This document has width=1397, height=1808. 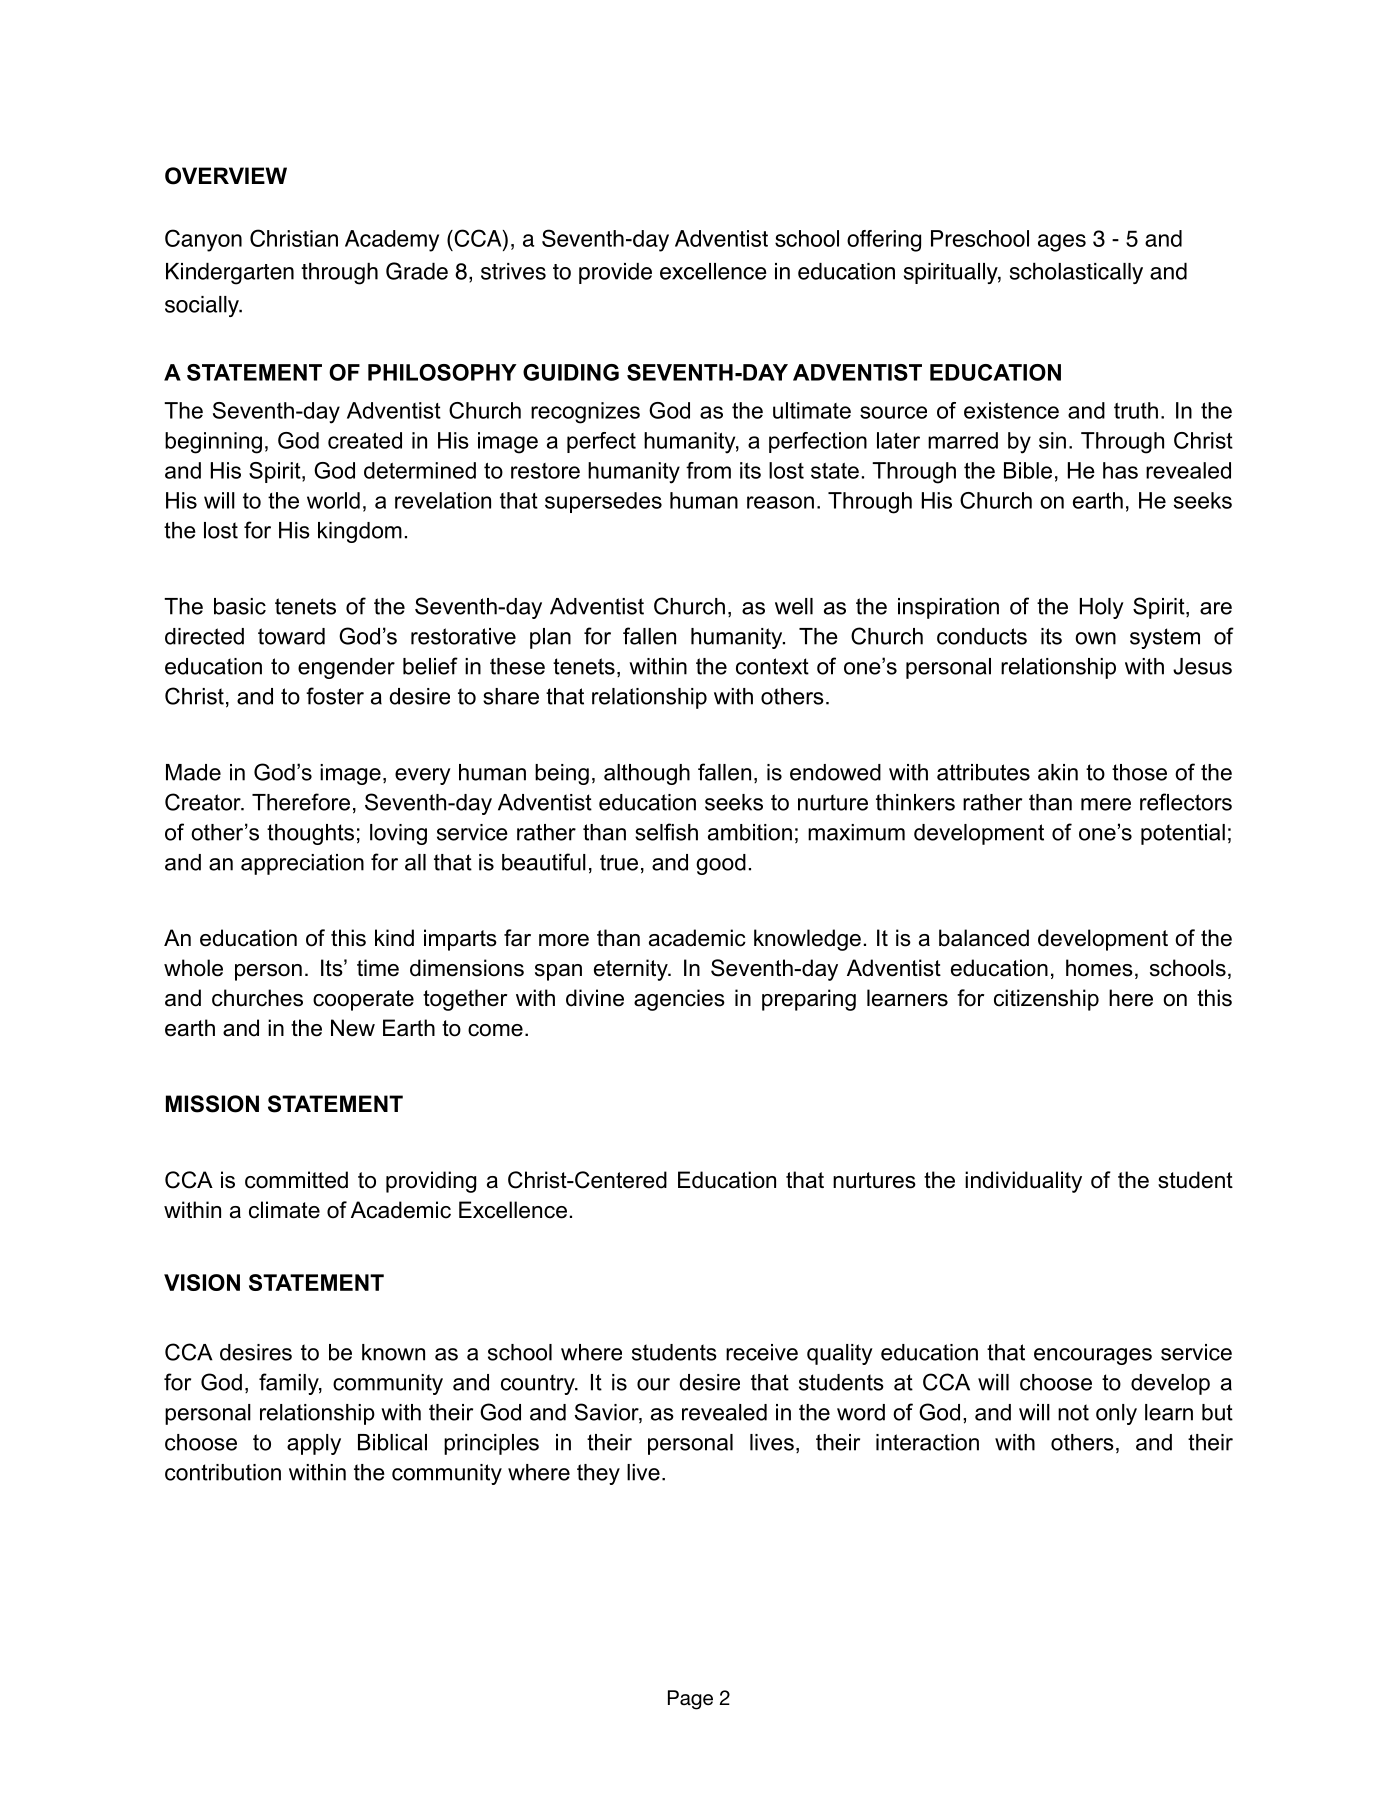 What do you see at coordinates (615, 273) in the document?
I see `provide` at bounding box center [615, 273].
